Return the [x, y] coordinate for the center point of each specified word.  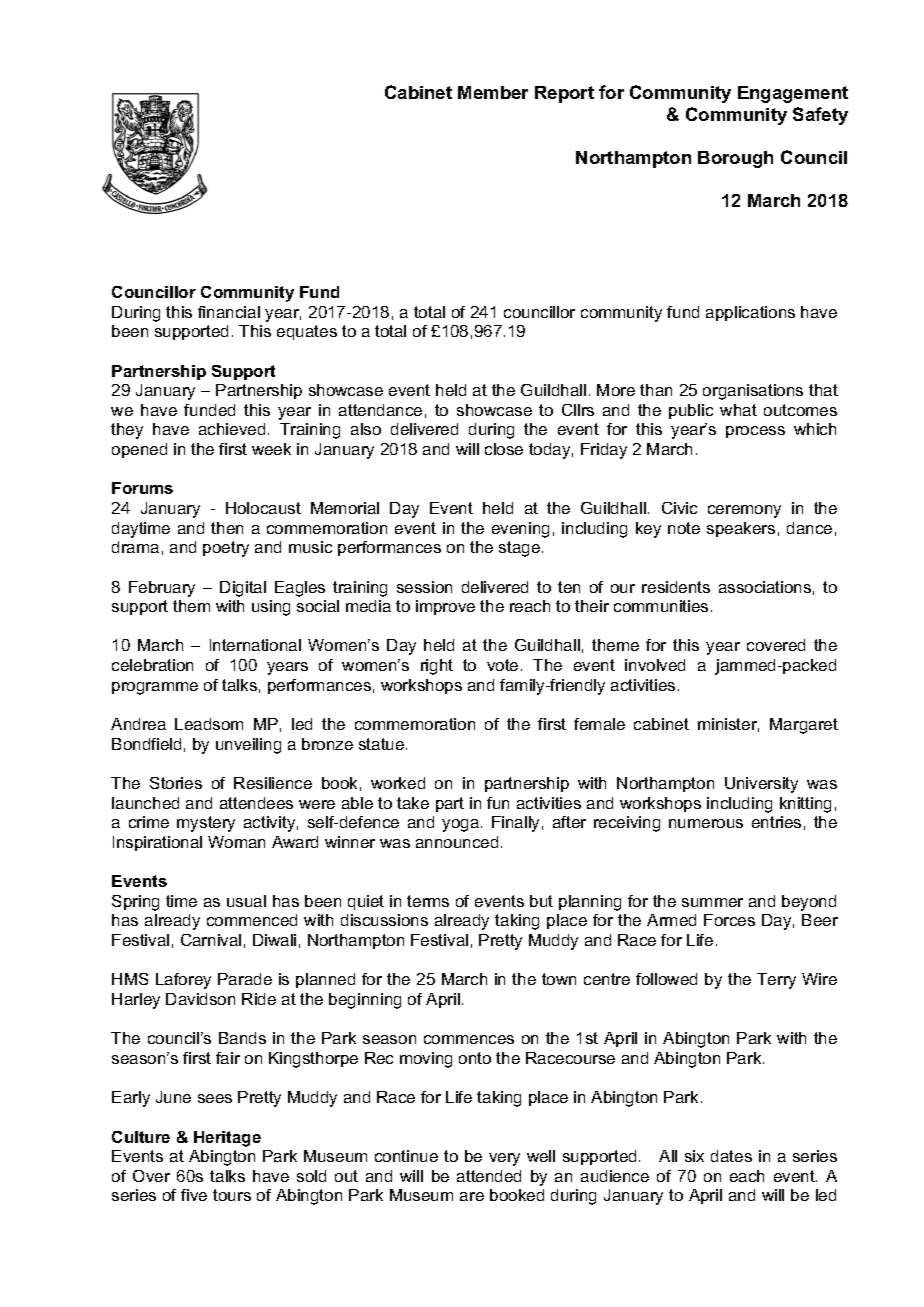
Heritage [227, 1139]
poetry [226, 549]
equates [307, 332]
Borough [735, 159]
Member [493, 92]
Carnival [211, 940]
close [504, 449]
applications [750, 313]
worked [398, 783]
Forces [729, 920]
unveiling [248, 746]
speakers [741, 529]
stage [519, 549]
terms [428, 901]
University [761, 785]
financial [229, 312]
